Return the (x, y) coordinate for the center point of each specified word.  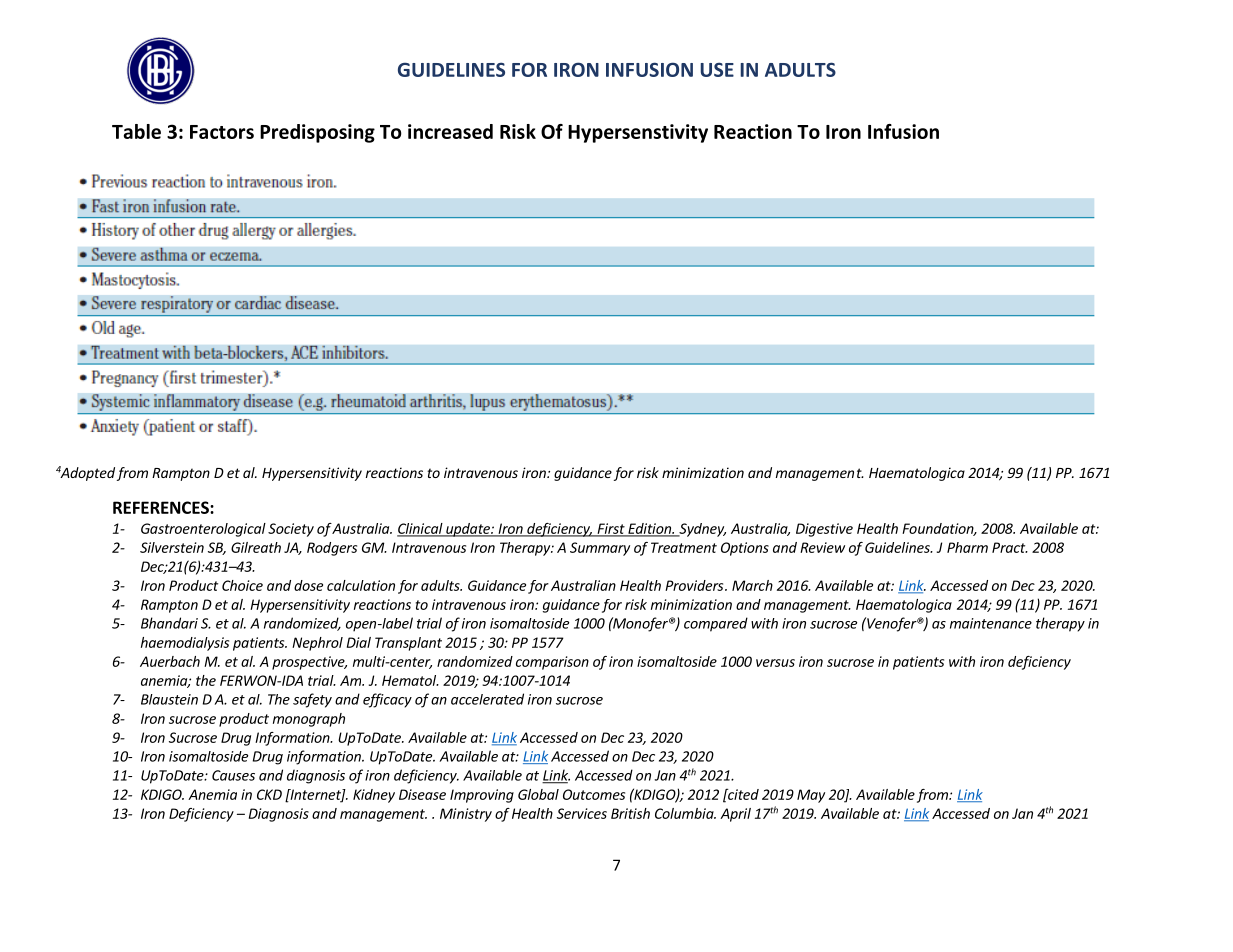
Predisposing (317, 133)
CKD (269, 794)
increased (450, 131)
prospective (309, 663)
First (611, 529)
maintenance (991, 623)
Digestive (824, 530)
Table (136, 131)
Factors (222, 132)
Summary (600, 549)
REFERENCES (162, 507)
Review (822, 547)
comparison (552, 663)
